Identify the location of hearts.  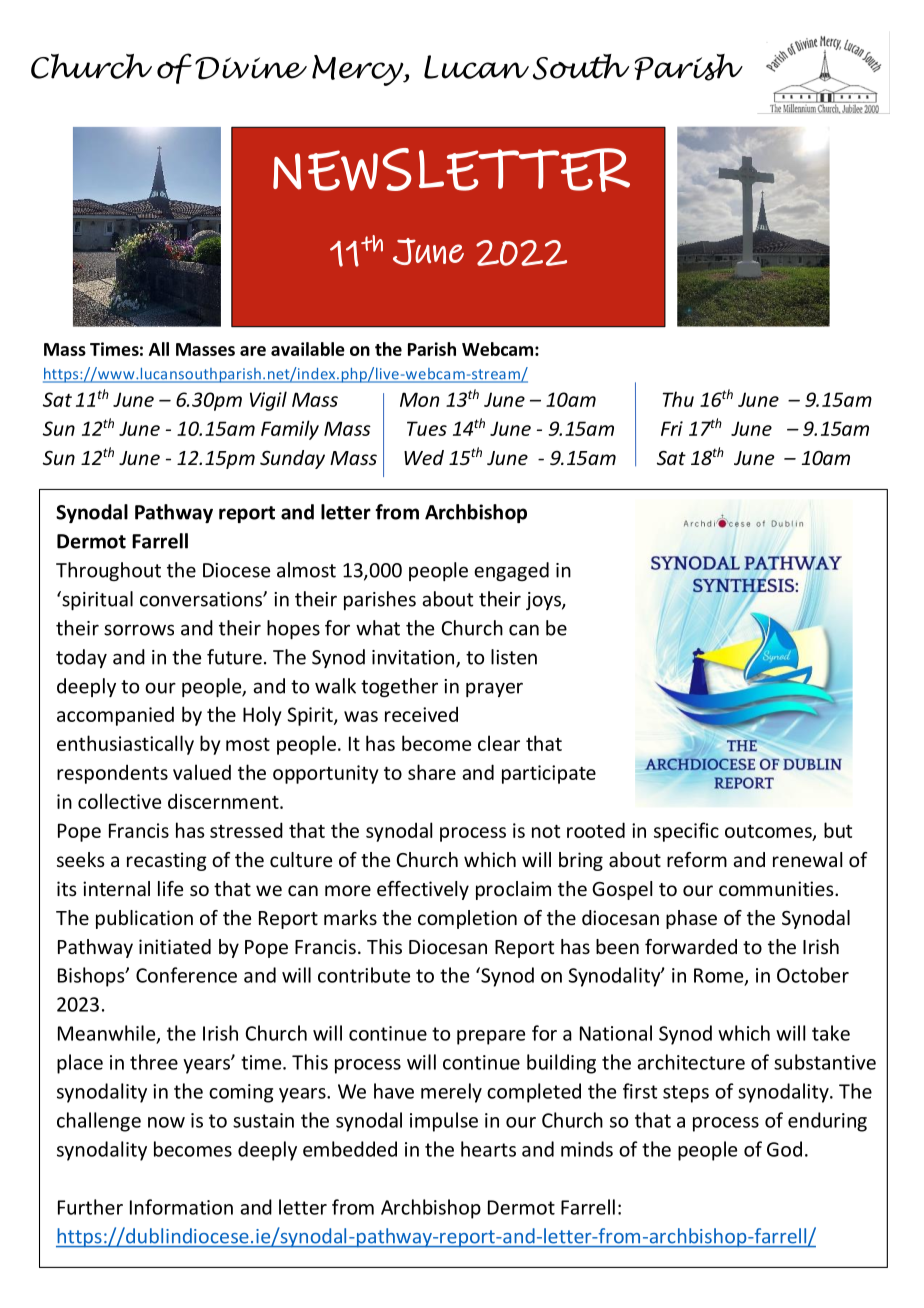
(488, 1149).
